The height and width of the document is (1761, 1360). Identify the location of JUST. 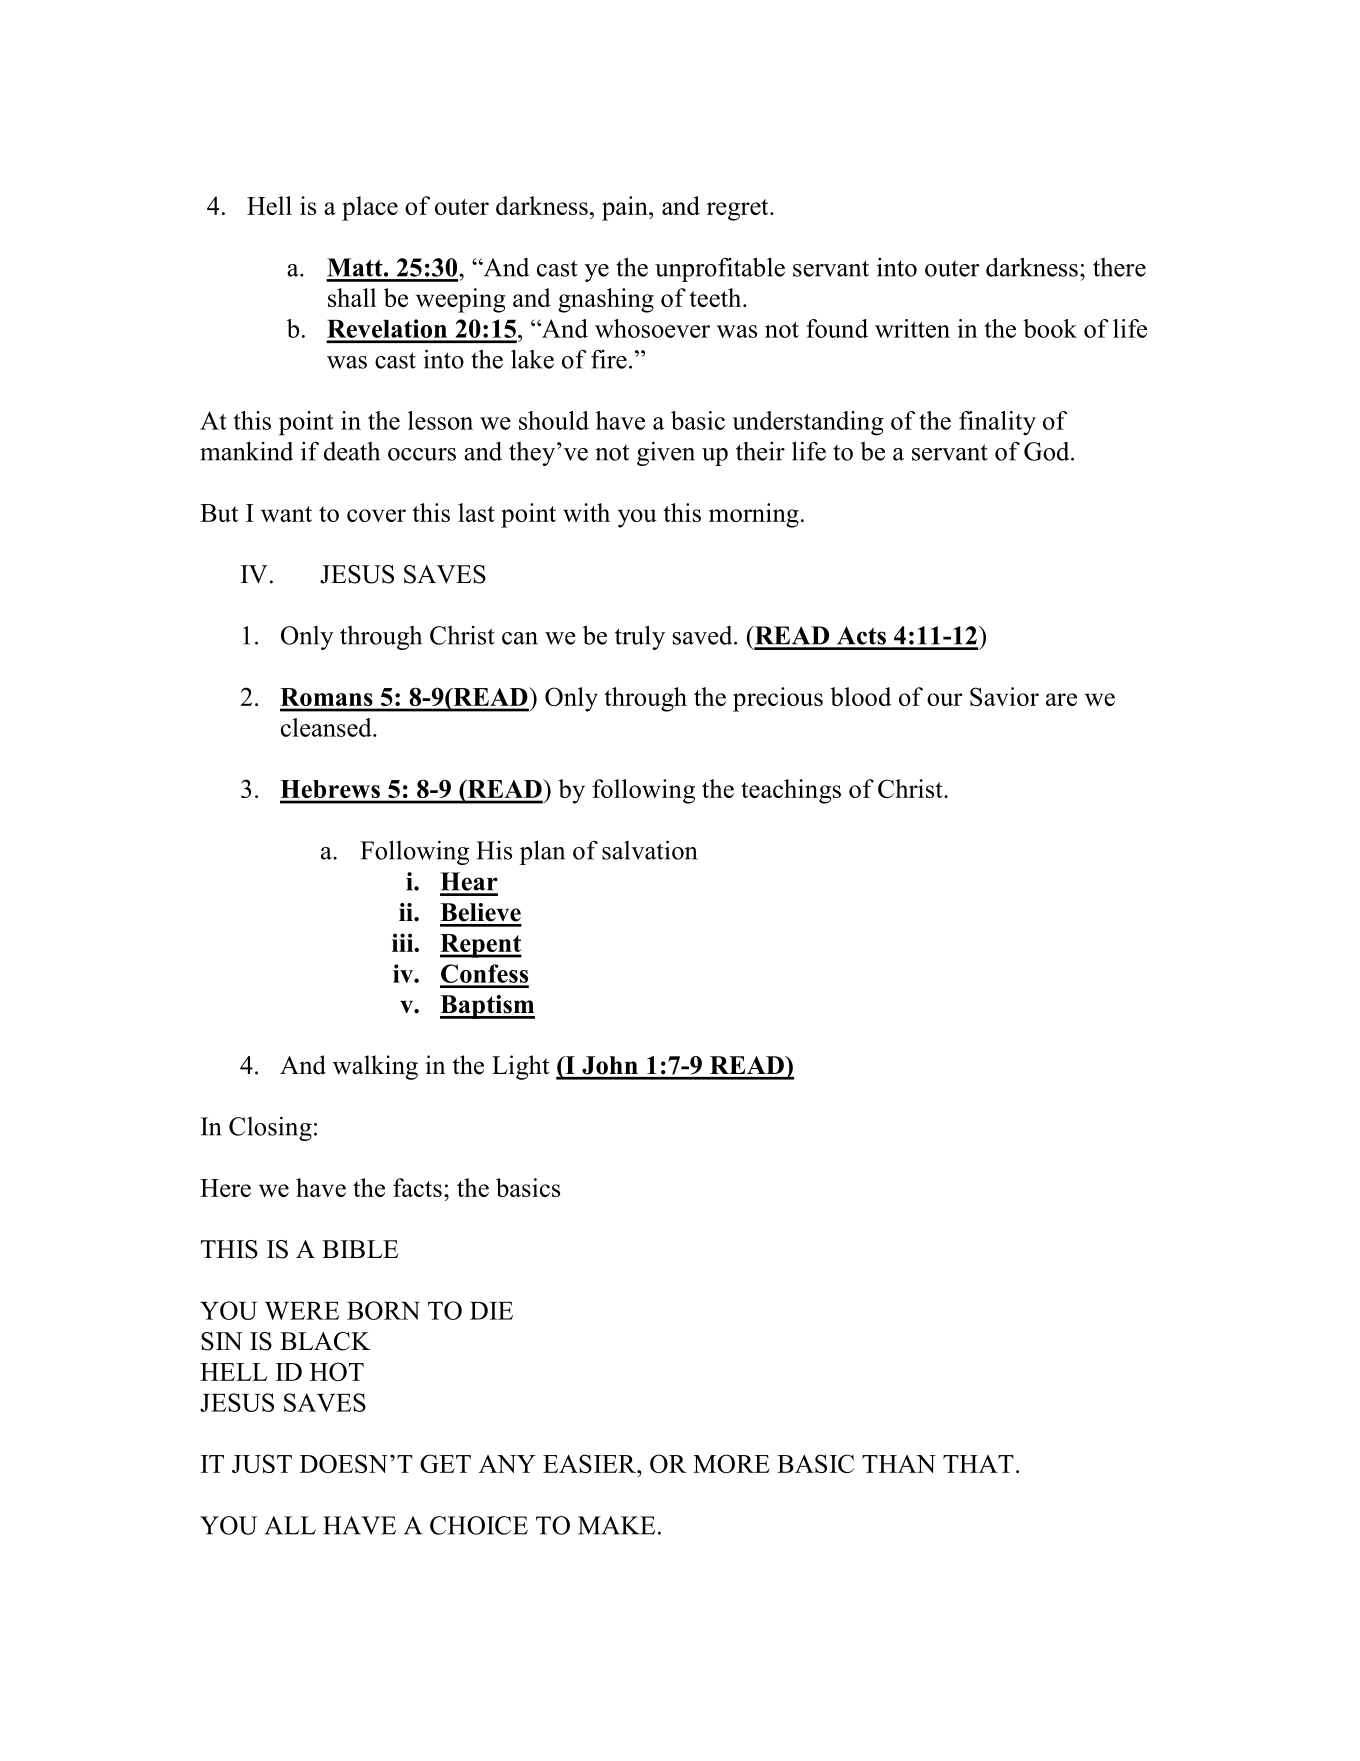
(262, 1463).
